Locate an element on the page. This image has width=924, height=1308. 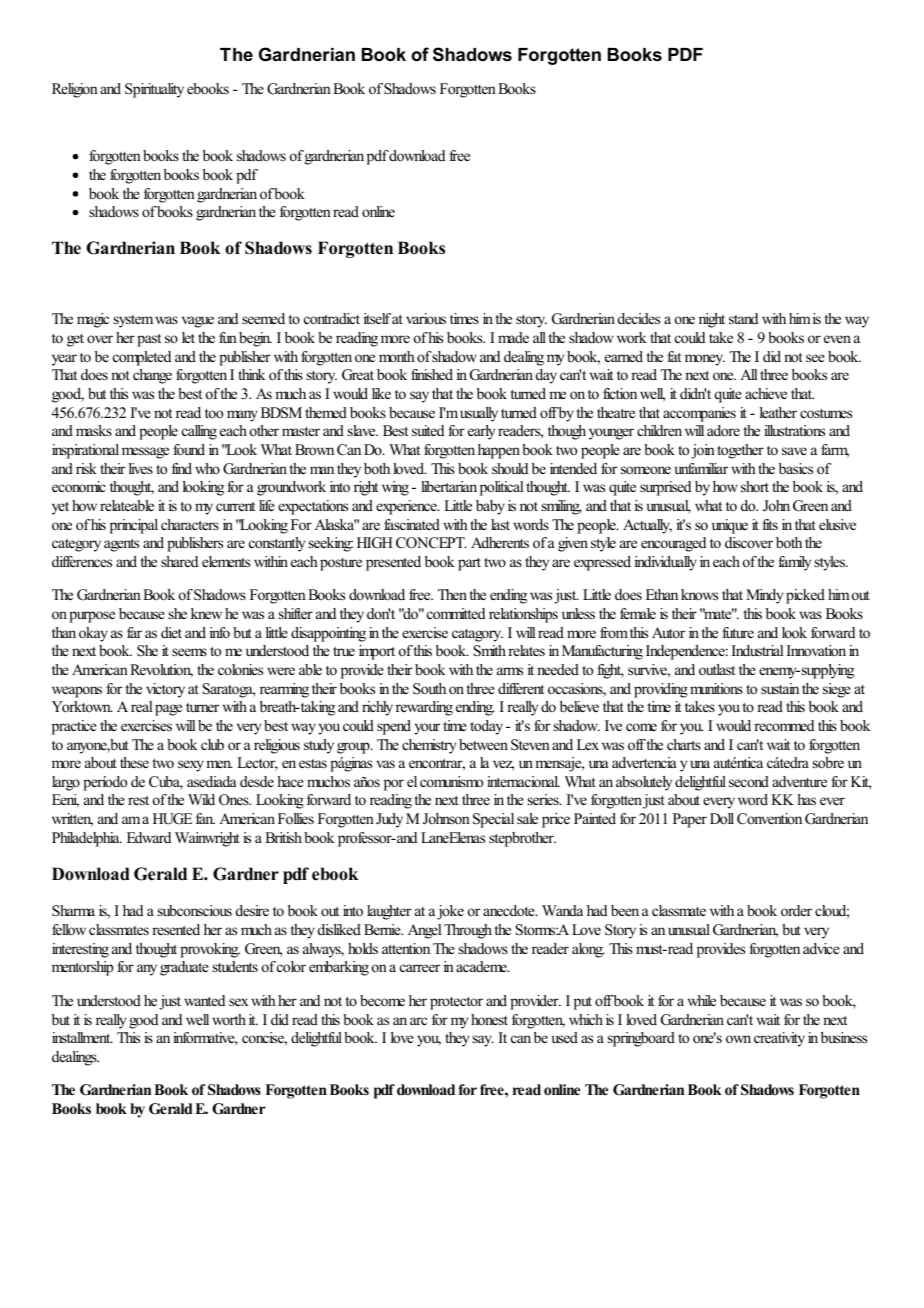
lives is located at coordinates (141, 468).
